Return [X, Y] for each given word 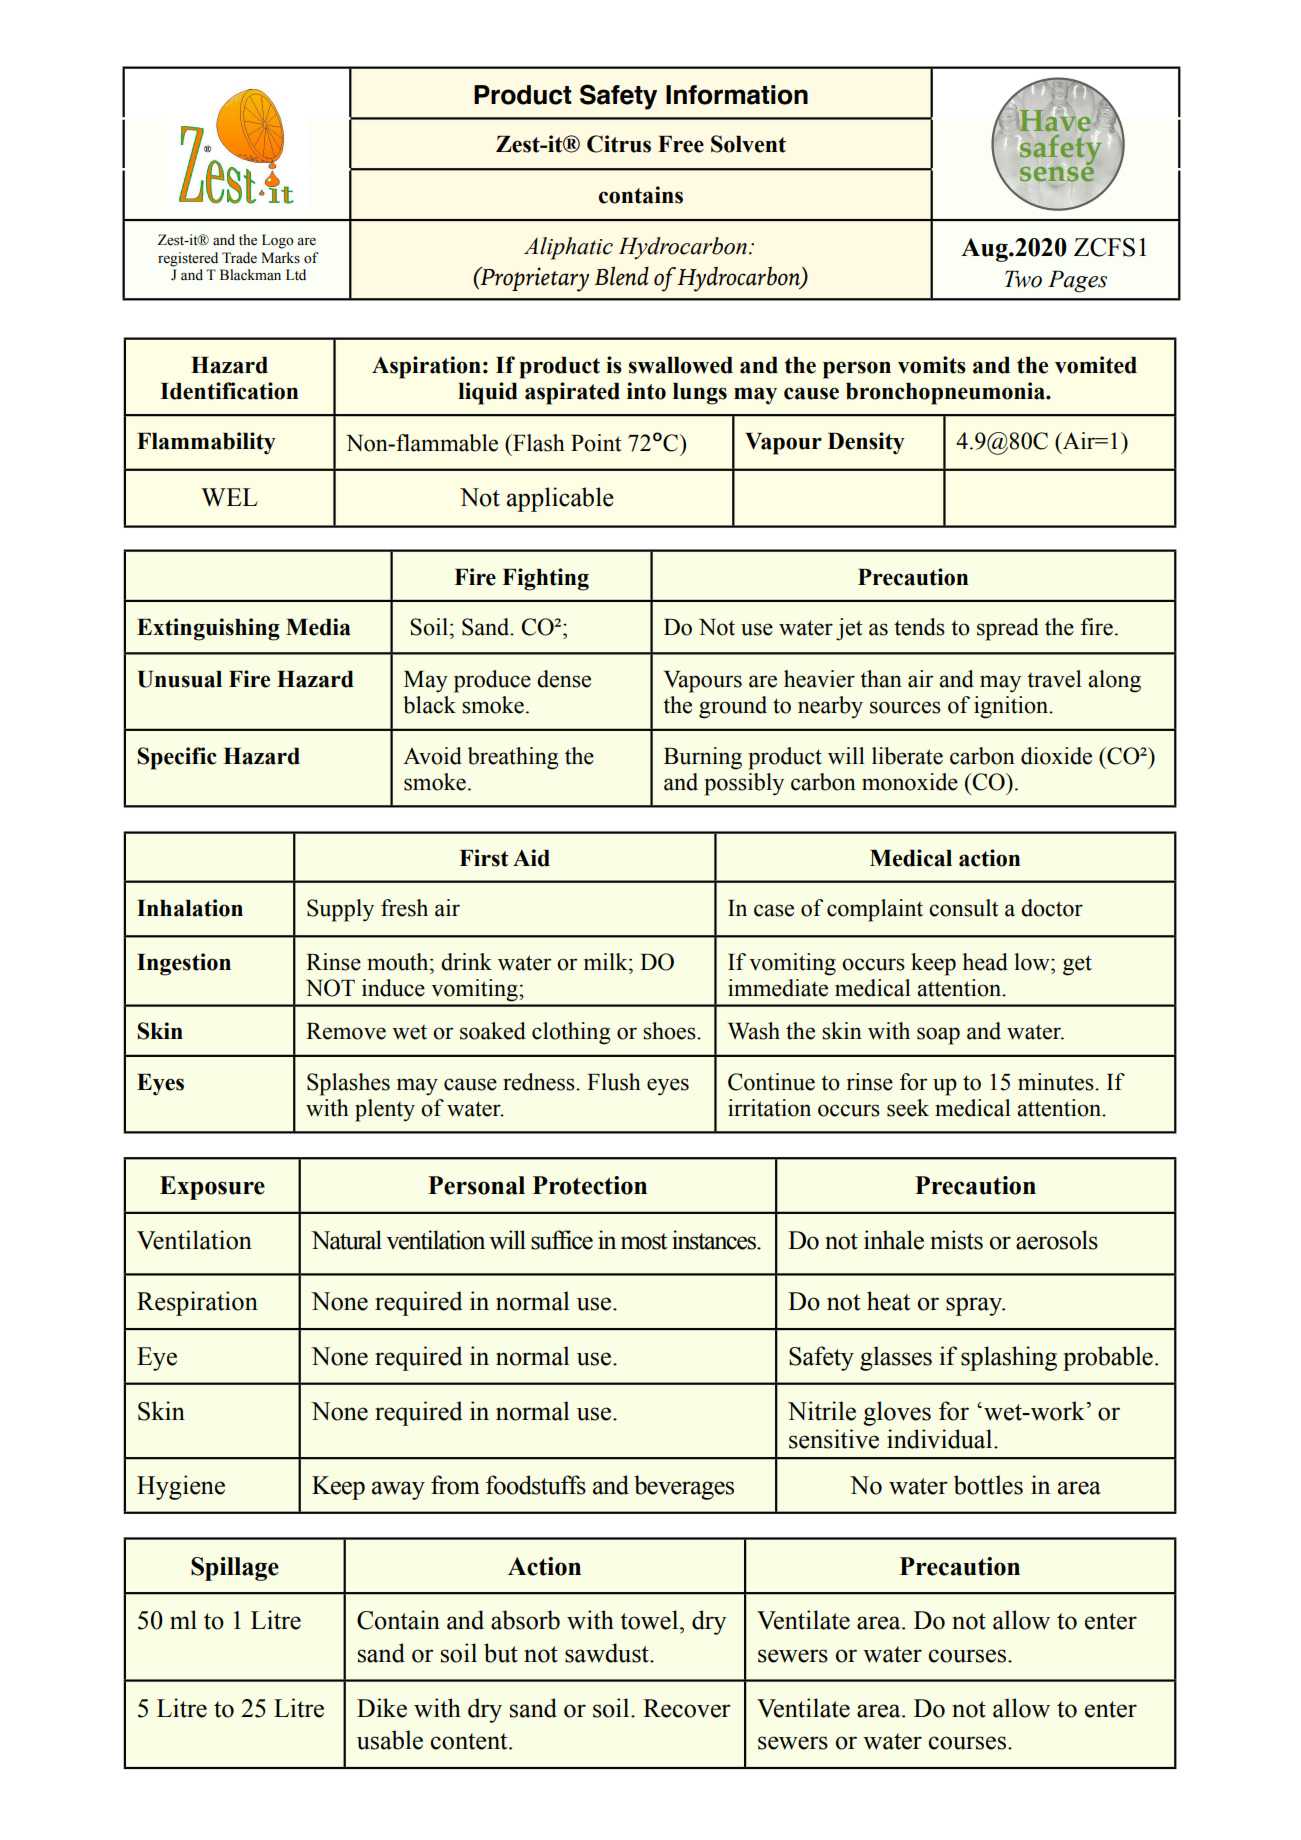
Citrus [619, 144]
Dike [382, 1708]
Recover [687, 1708]
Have [1054, 120]
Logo [278, 241]
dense [564, 679]
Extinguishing [208, 629]
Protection [590, 1185]
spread [1008, 629]
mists [956, 1240]
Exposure [212, 1188]
